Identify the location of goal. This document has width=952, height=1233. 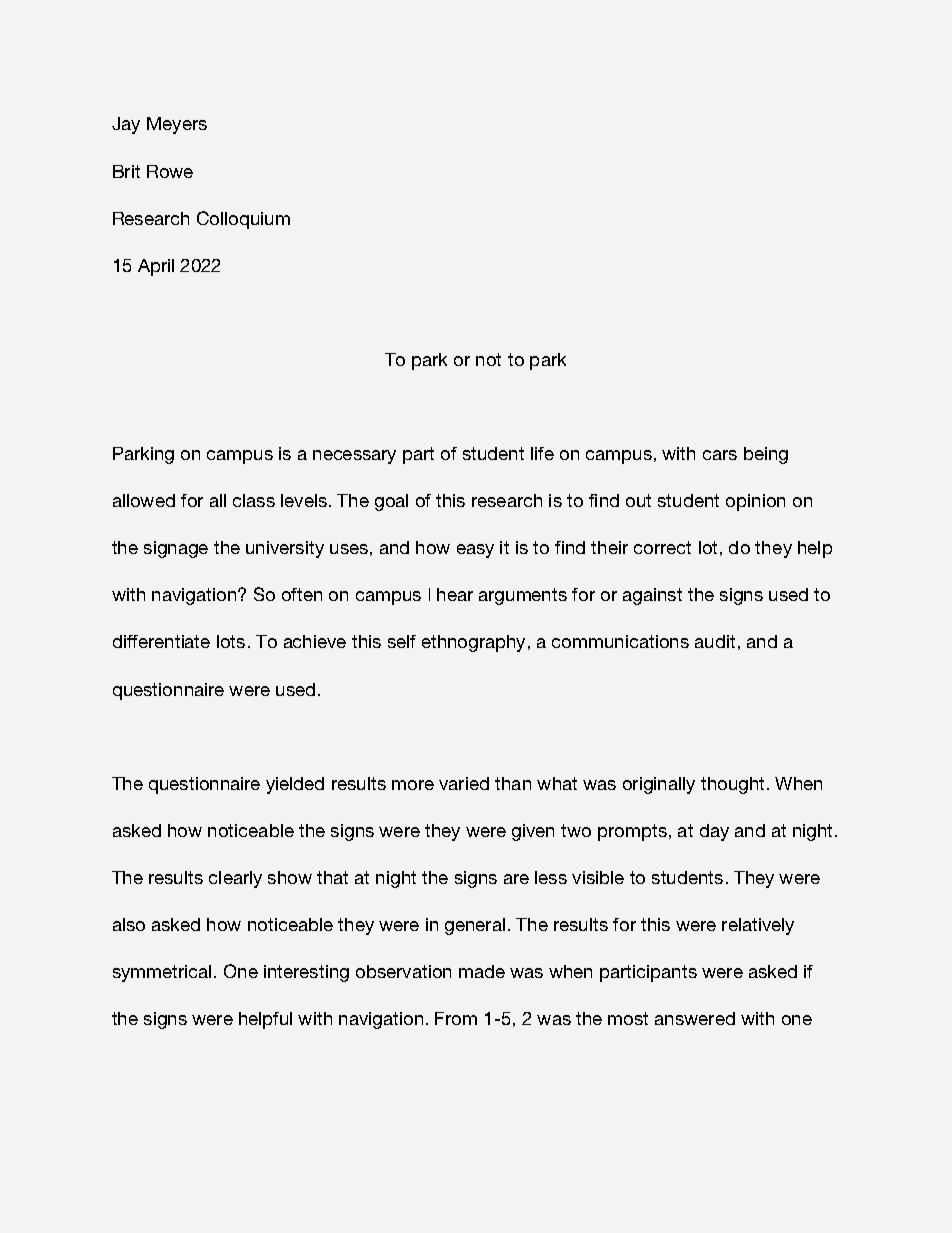
(391, 502).
